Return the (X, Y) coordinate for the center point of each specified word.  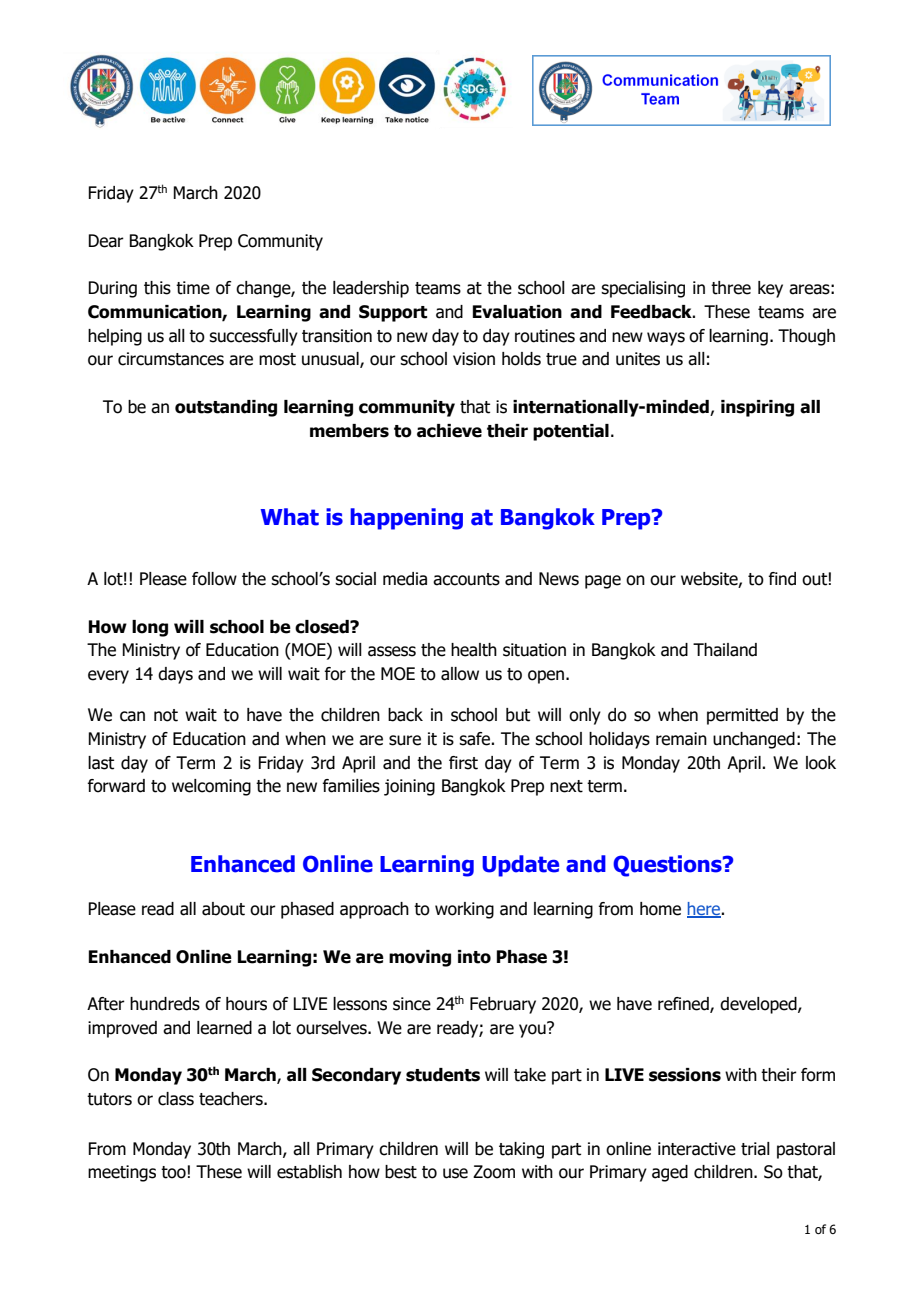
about (223, 909)
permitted (742, 716)
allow (460, 674)
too (173, 1172)
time (193, 288)
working (464, 910)
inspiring (757, 408)
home (660, 909)
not (166, 715)
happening (406, 519)
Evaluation (517, 312)
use (455, 1173)
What (289, 517)
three (731, 288)
